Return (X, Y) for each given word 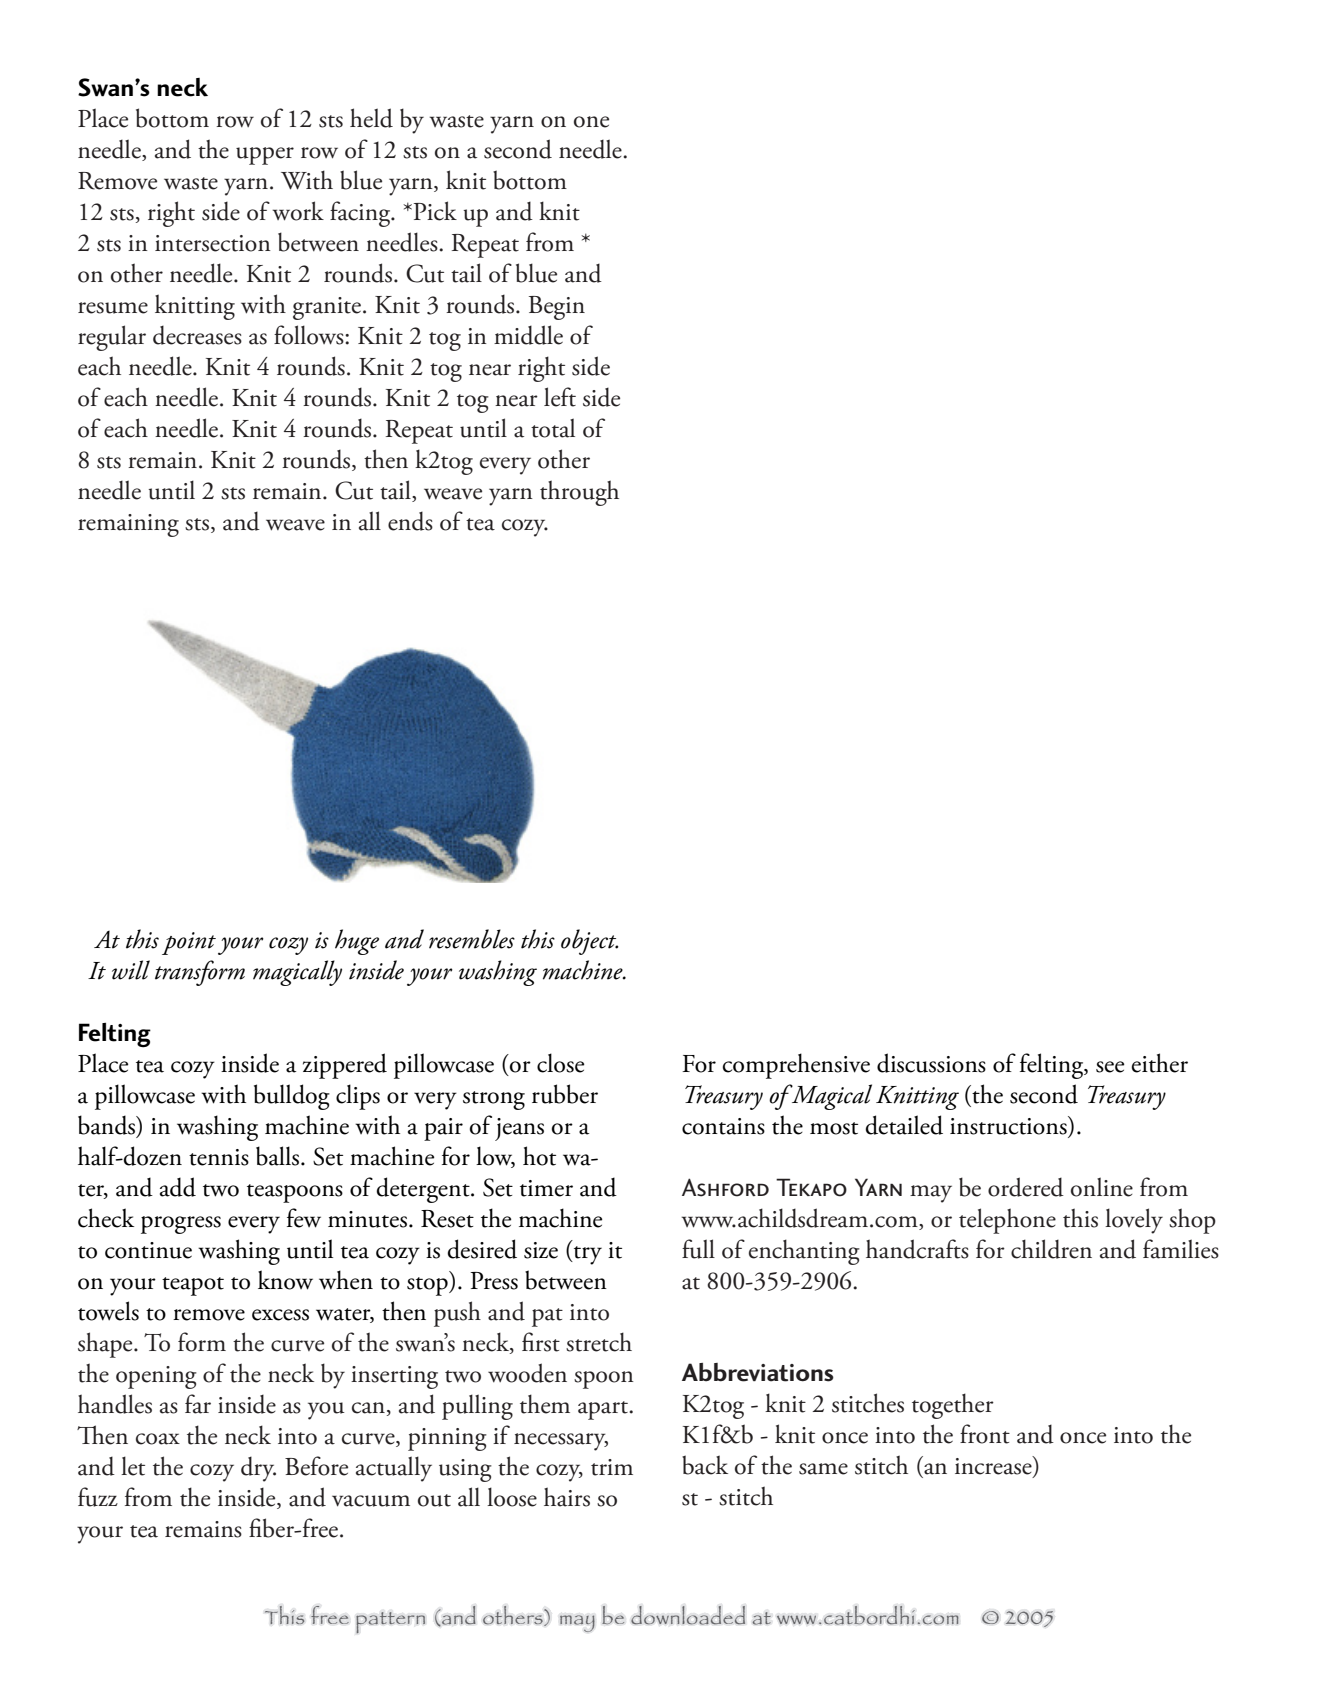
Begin (557, 308)
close (560, 1063)
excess (280, 1315)
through (579, 493)
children (1051, 1249)
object (590, 942)
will (131, 970)
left (560, 397)
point (189, 943)
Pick (434, 211)
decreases (197, 335)
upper (265, 156)
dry (258, 1469)
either (1159, 1063)
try (587, 1255)
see (1110, 1067)
